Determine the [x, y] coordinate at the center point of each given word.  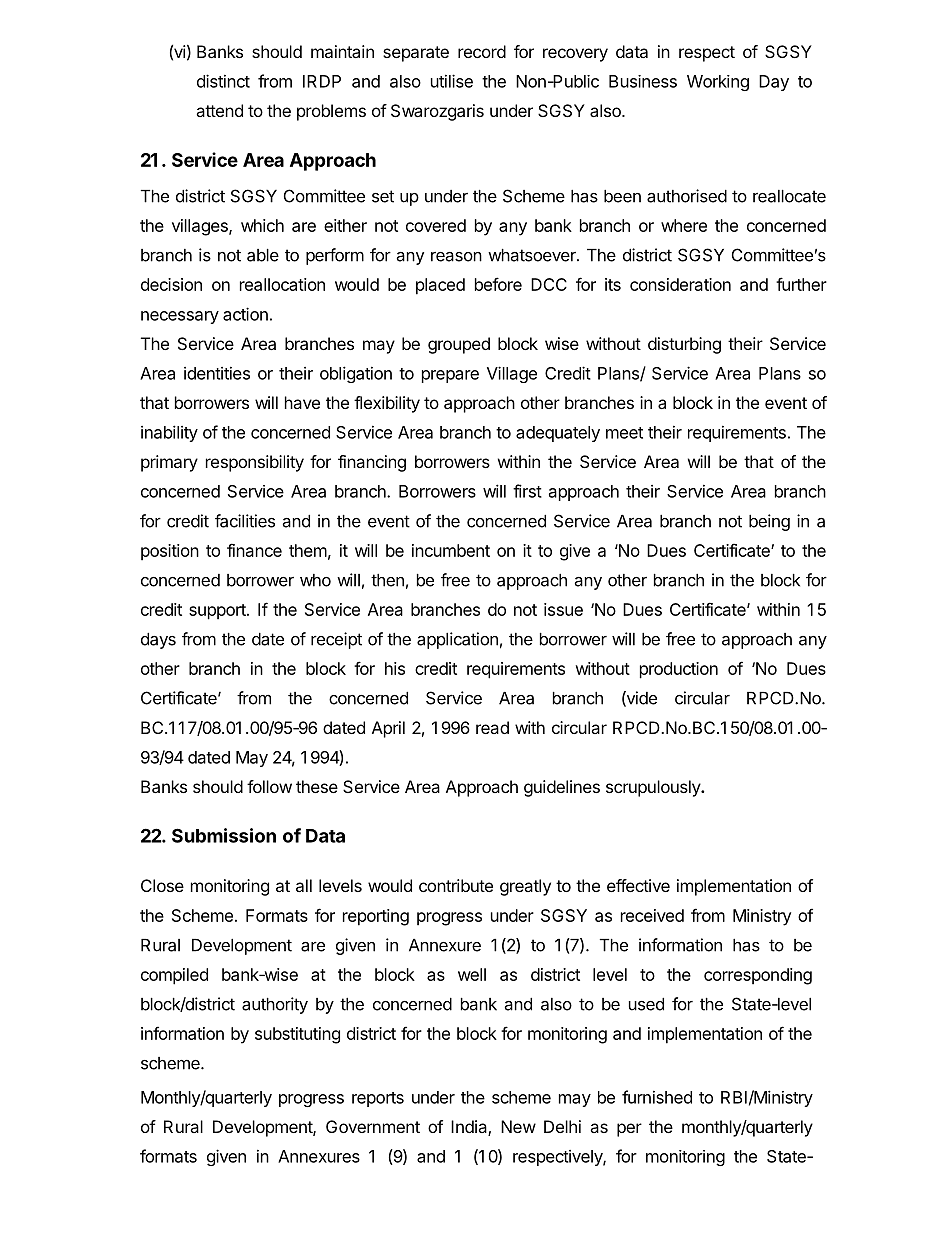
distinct [223, 81]
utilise [452, 81]
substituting [297, 1035]
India [470, 1128]
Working [718, 83]
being [769, 522]
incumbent [451, 550]
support [218, 612]
